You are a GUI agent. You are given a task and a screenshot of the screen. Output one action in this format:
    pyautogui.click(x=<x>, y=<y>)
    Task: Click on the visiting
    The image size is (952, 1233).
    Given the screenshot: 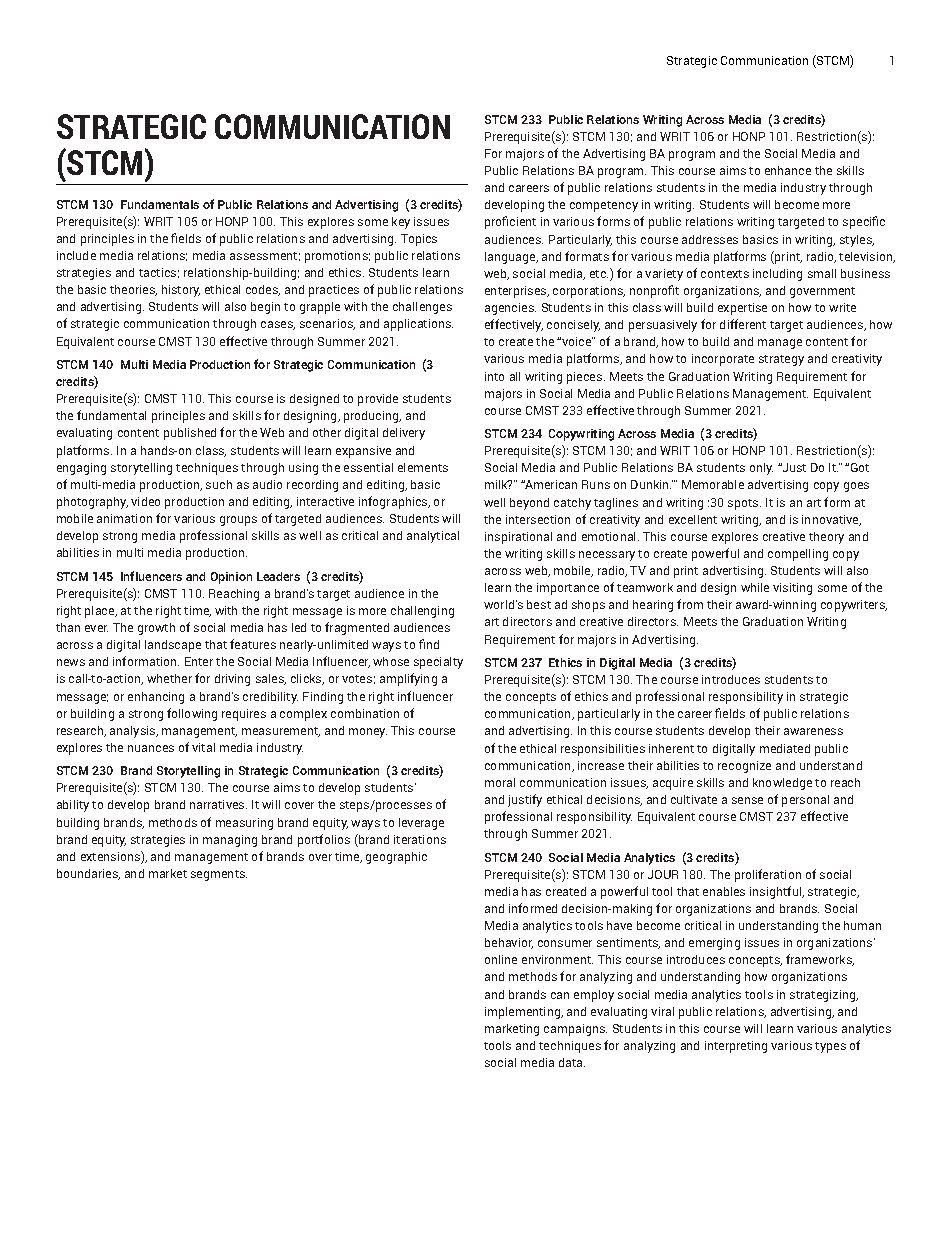 What is the action you would take?
    pyautogui.click(x=792, y=589)
